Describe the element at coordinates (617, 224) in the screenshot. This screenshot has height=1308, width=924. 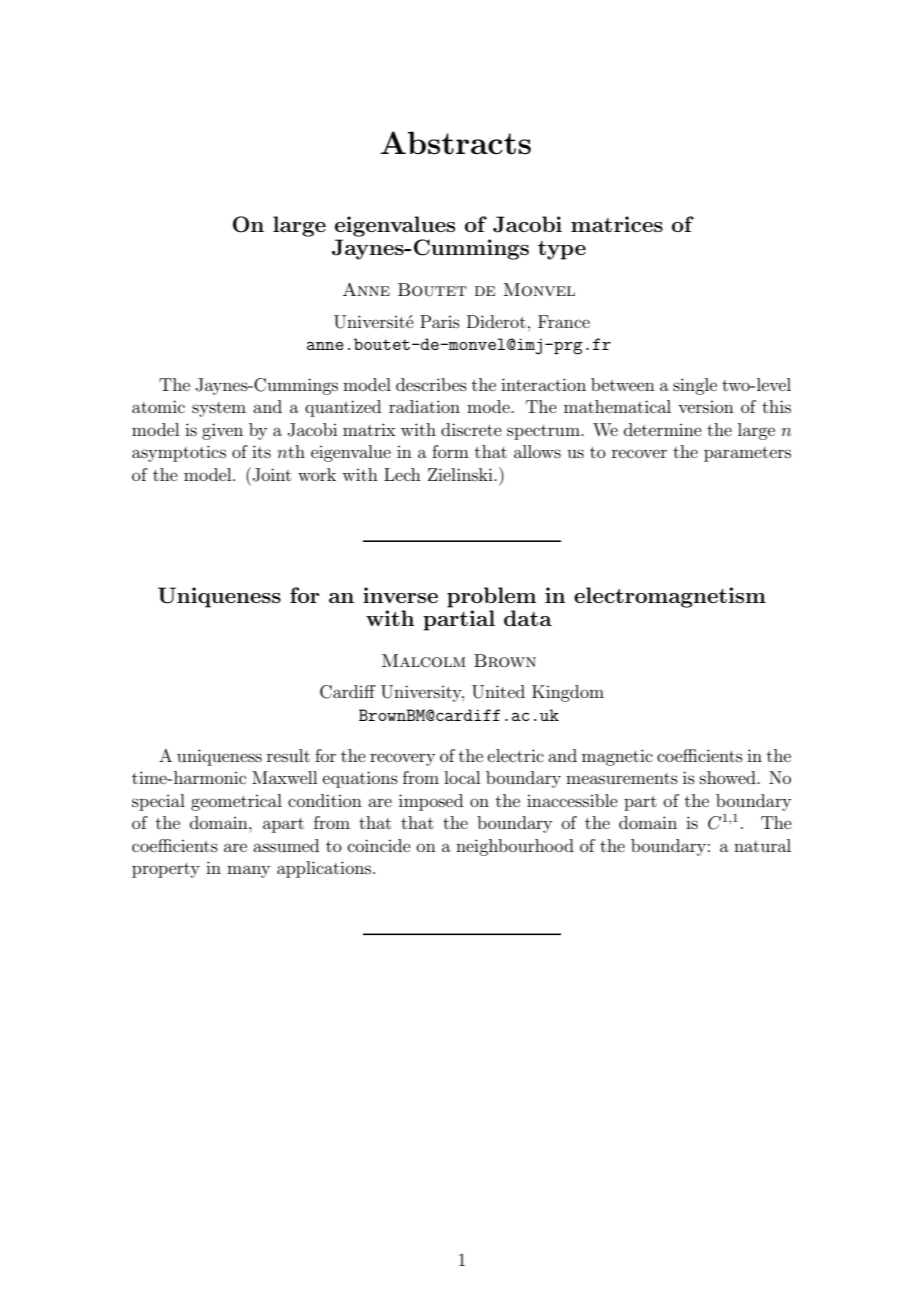
I see `matrices` at that location.
